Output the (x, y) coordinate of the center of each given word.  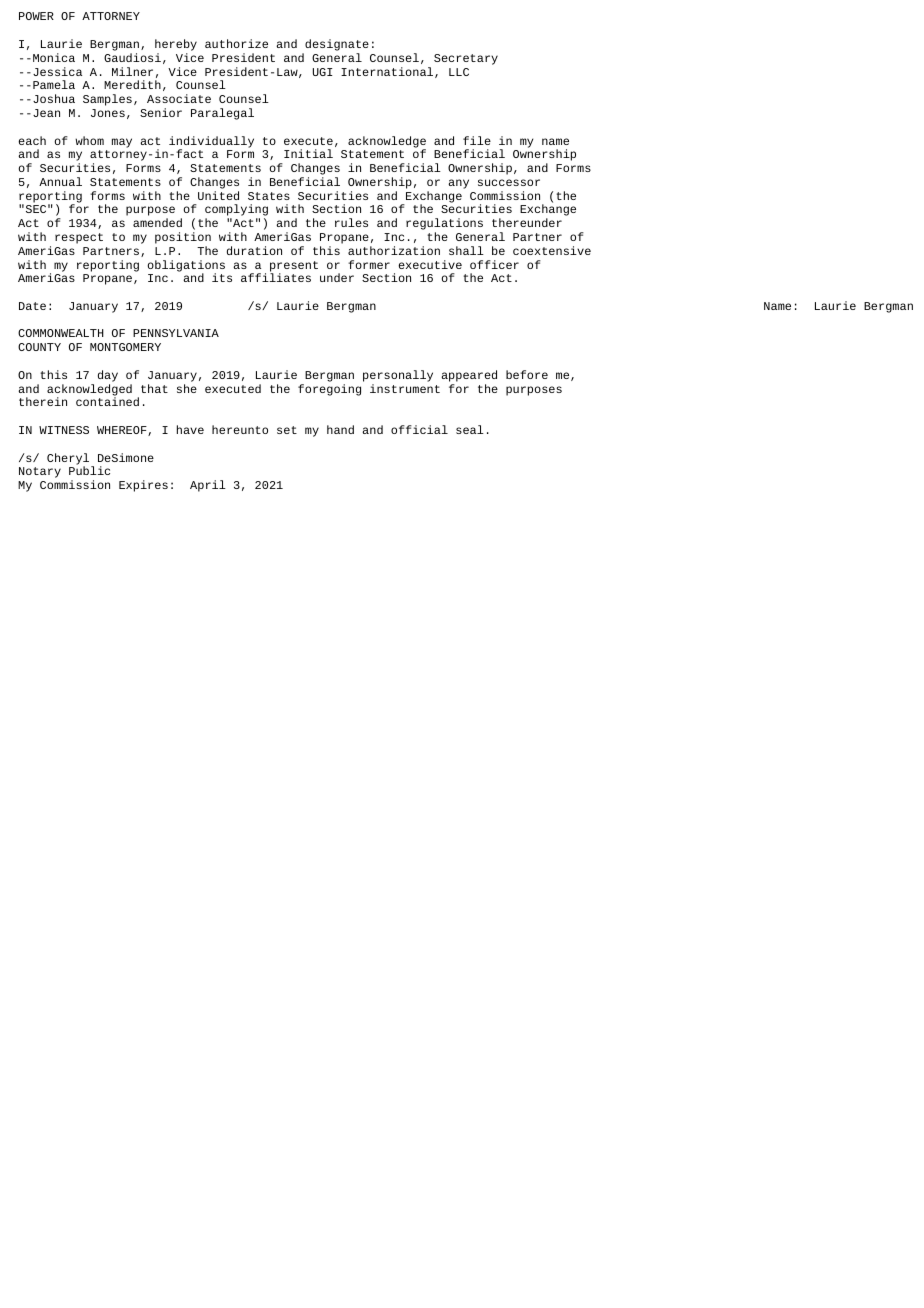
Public (89, 470)
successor (509, 182)
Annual (60, 181)
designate (337, 45)
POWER (36, 16)
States (269, 196)
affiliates (276, 277)
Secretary (466, 59)
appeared (469, 376)
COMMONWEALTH (61, 333)
